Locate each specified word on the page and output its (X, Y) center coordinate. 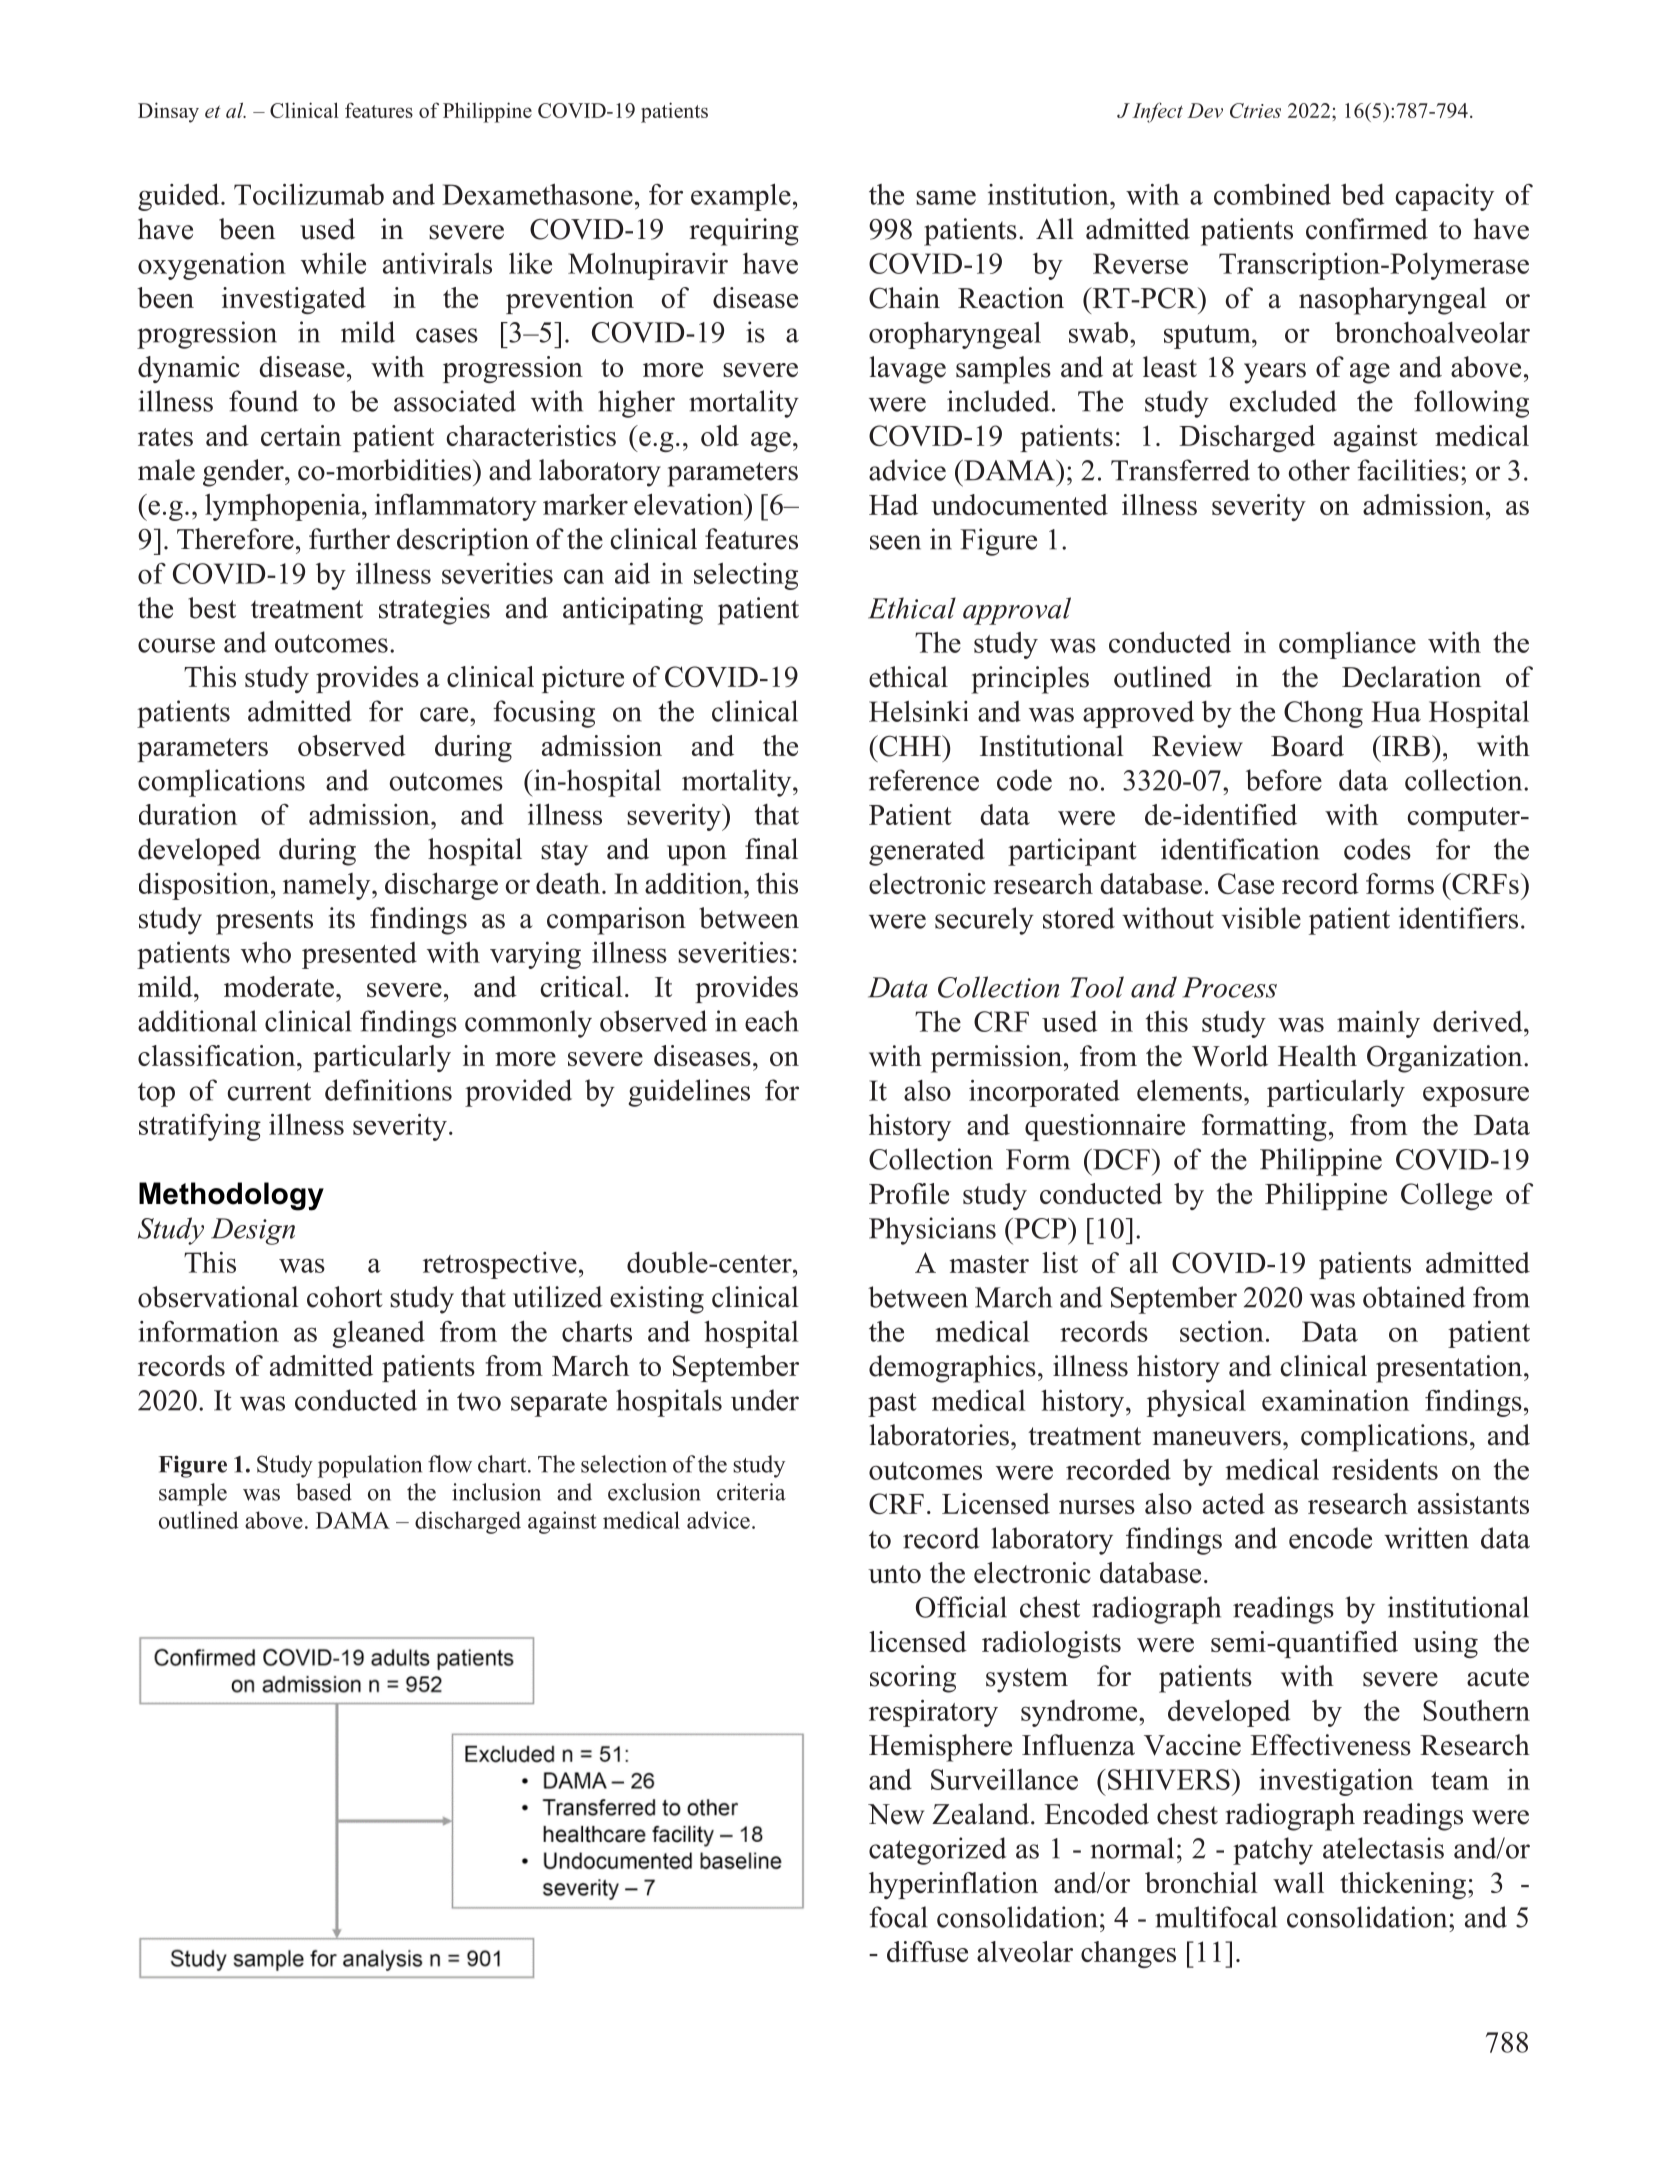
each (772, 1021)
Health (1317, 1056)
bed (1362, 194)
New (896, 1814)
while (333, 263)
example (741, 197)
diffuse (927, 1951)
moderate (279, 986)
